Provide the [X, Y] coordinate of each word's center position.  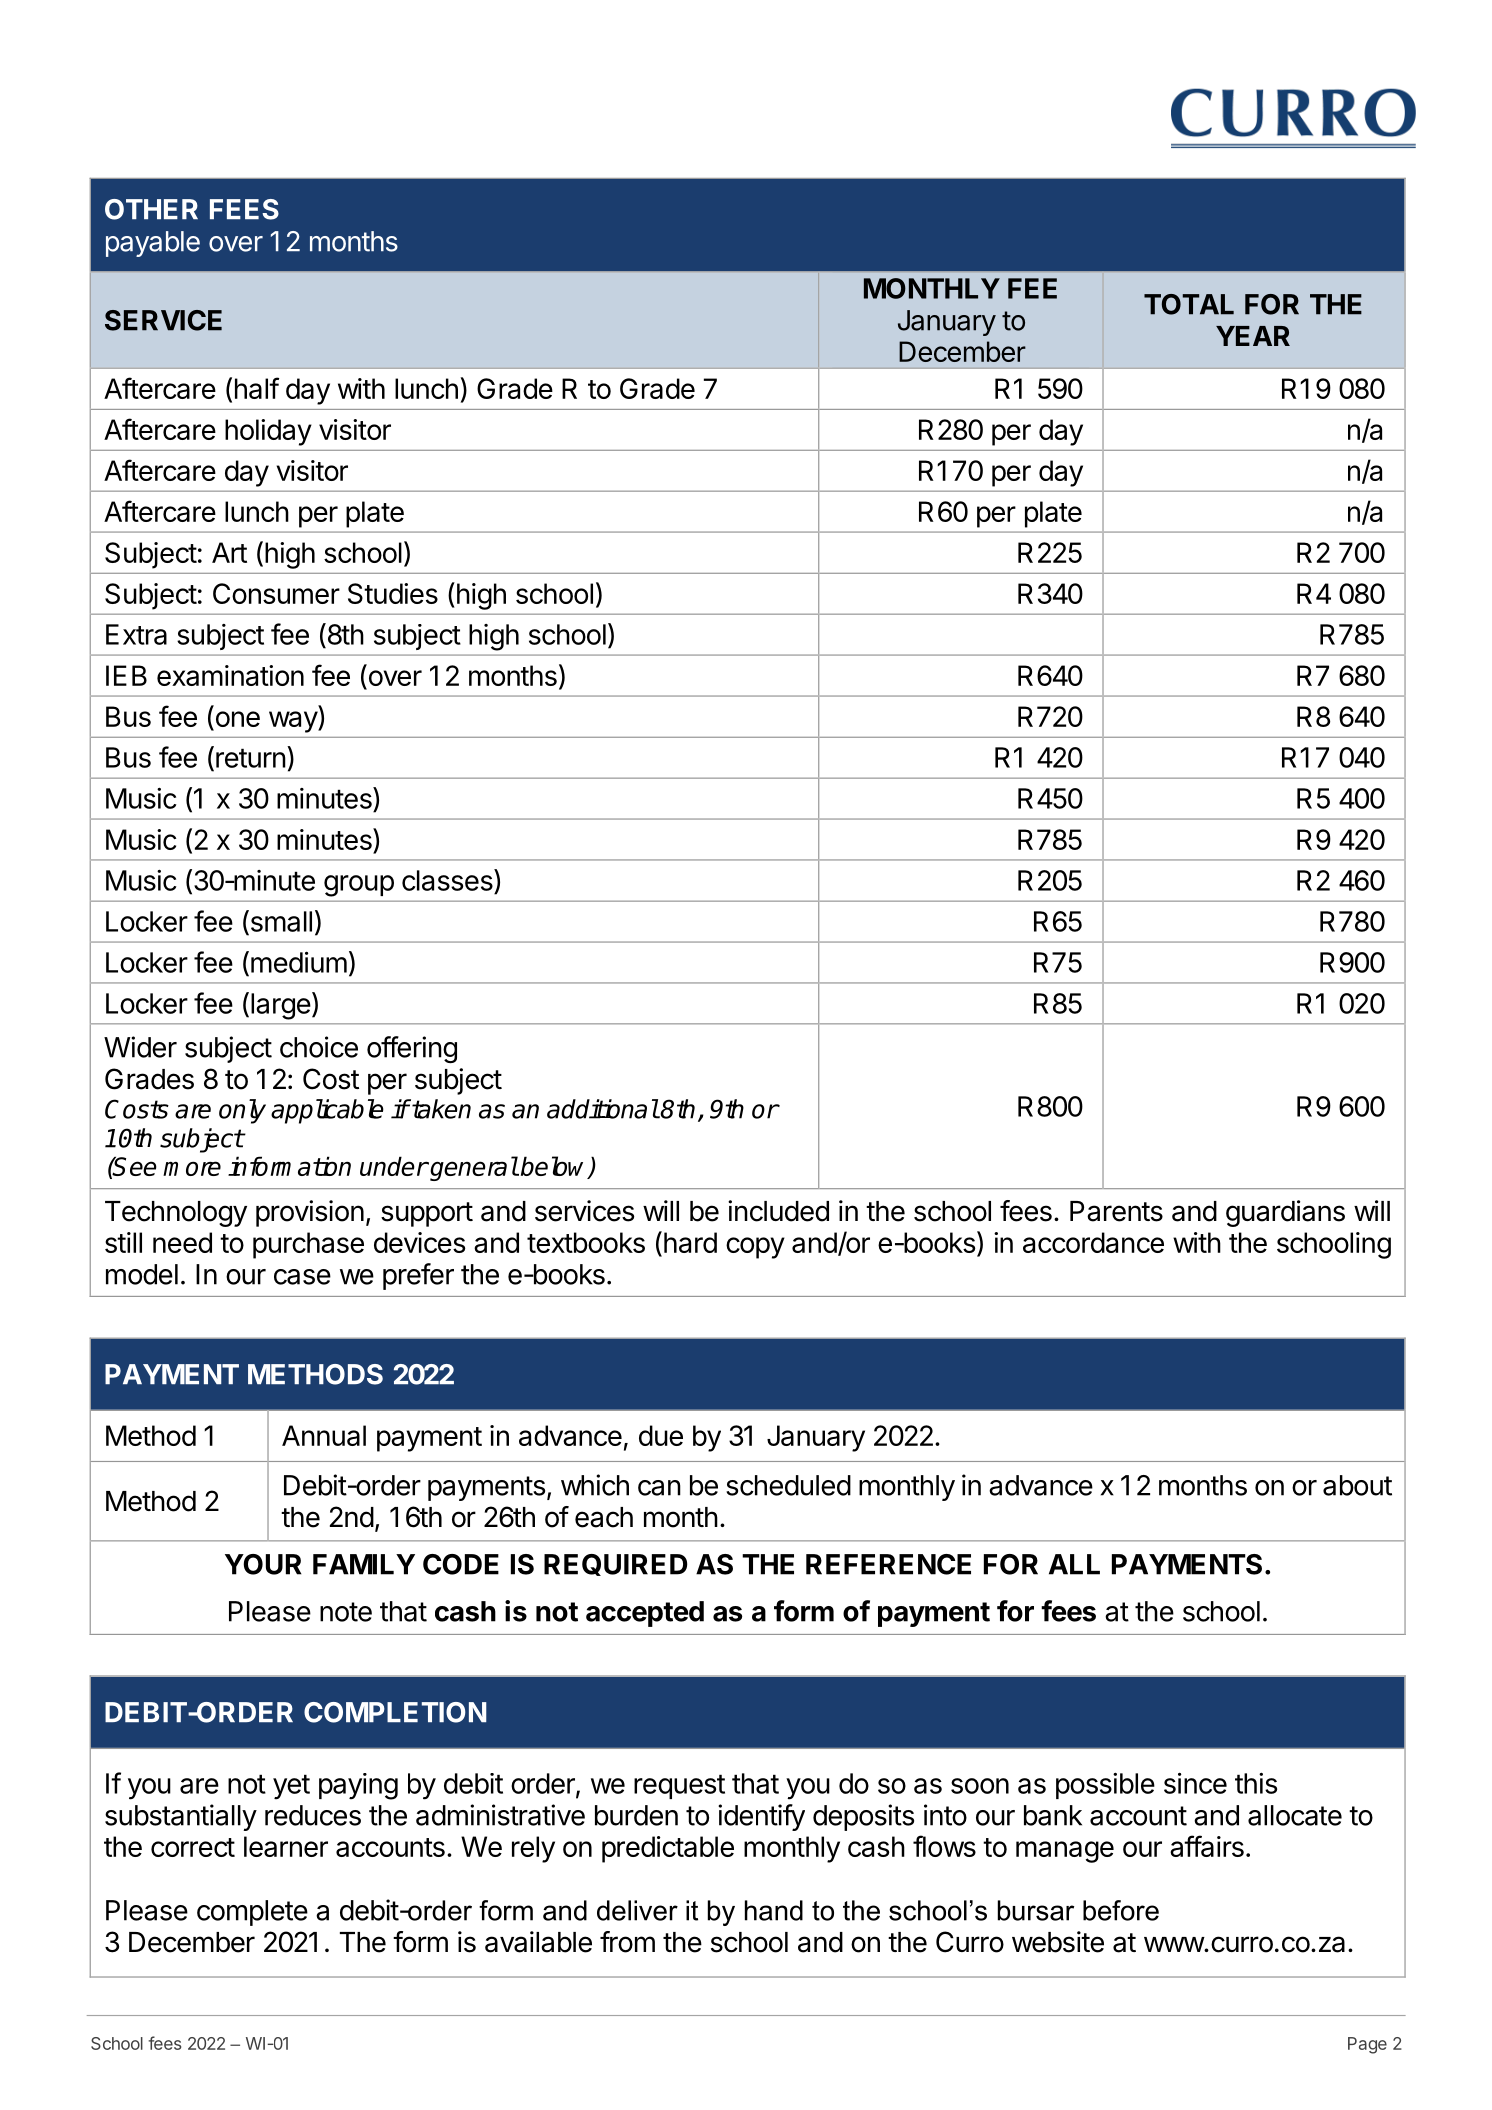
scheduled [788, 1485]
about [1357, 1485]
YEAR [1253, 336]
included [778, 1211]
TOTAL [1189, 304]
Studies [393, 593]
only [242, 1111]
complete [252, 1913]
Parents [1116, 1211]
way [294, 722]
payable [153, 244]
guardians [1285, 1213]
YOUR [263, 1564]
